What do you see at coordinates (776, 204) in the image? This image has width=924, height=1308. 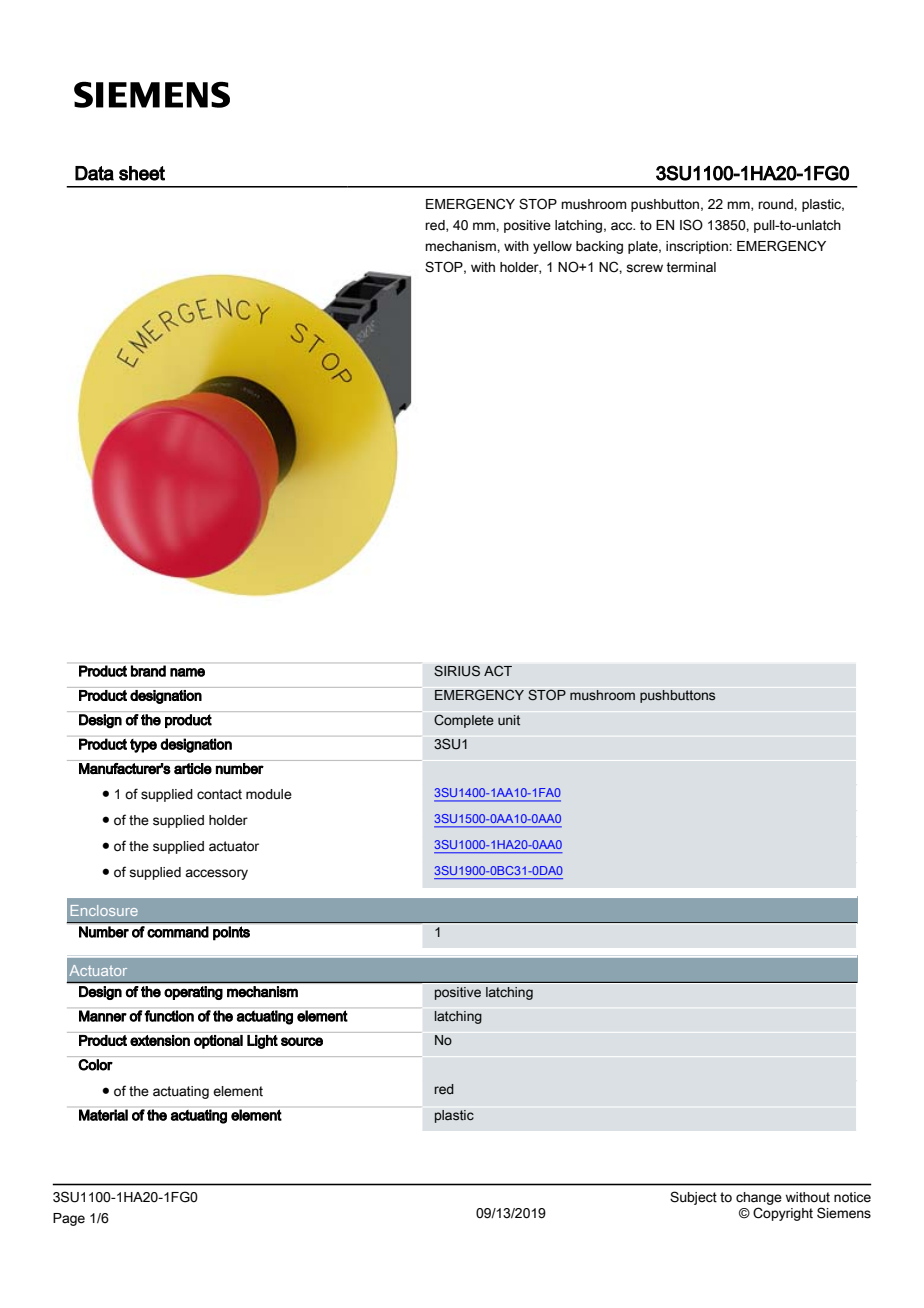 I see `round` at bounding box center [776, 204].
